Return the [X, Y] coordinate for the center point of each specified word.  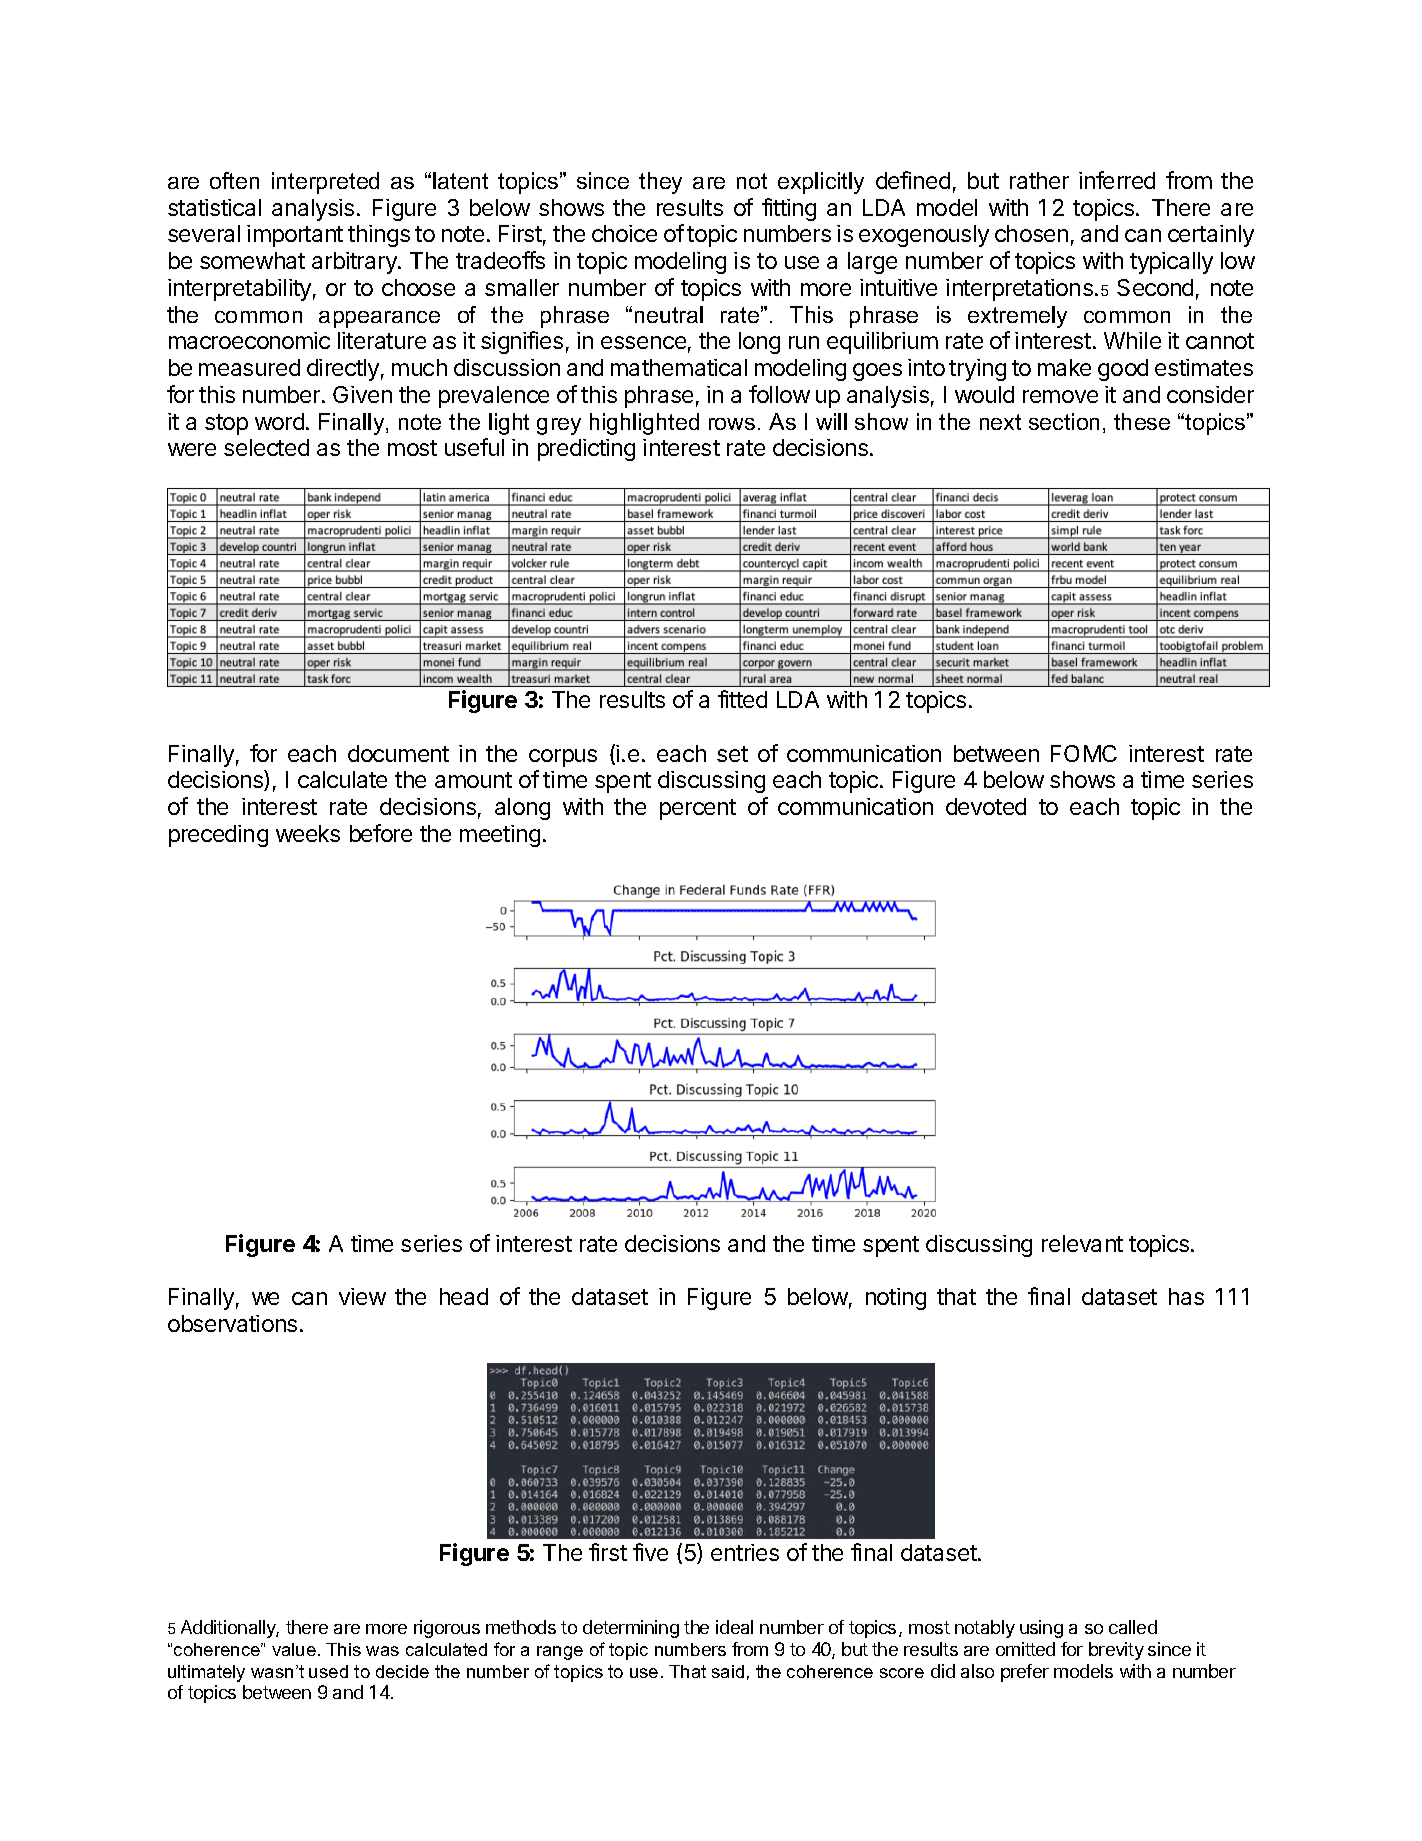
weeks [308, 833]
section [1064, 421]
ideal [734, 1627]
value [294, 1649]
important [295, 236]
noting [896, 1299]
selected [266, 447]
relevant [1082, 1243]
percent [698, 809]
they [660, 183]
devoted [986, 806]
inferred [1117, 180]
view [362, 1296]
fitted [742, 699]
